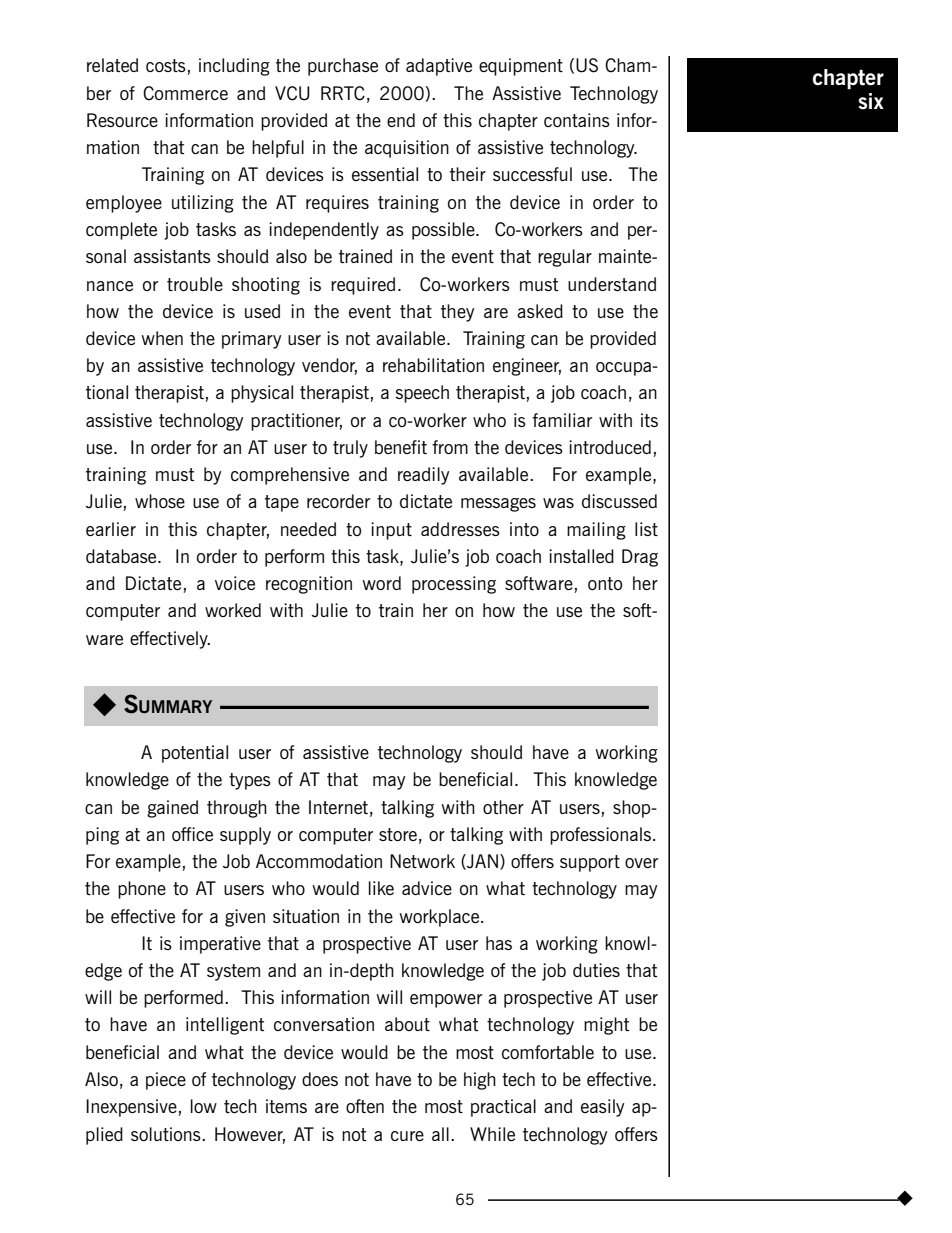 This screenshot has height=1233, width=952. What do you see at coordinates (185, 93) in the screenshot?
I see `Commerce` at bounding box center [185, 93].
